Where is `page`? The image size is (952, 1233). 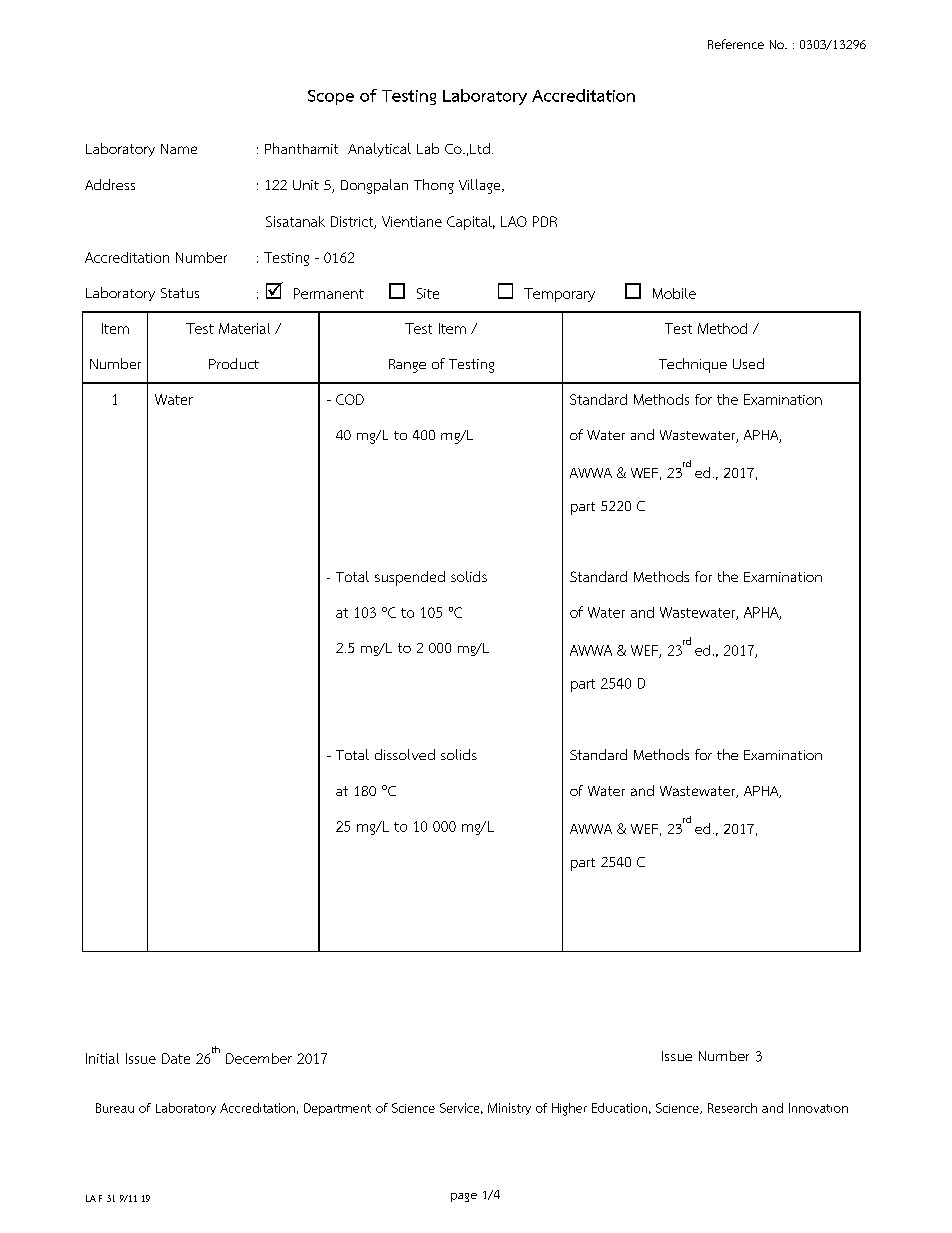
page is located at coordinates (464, 1197).
